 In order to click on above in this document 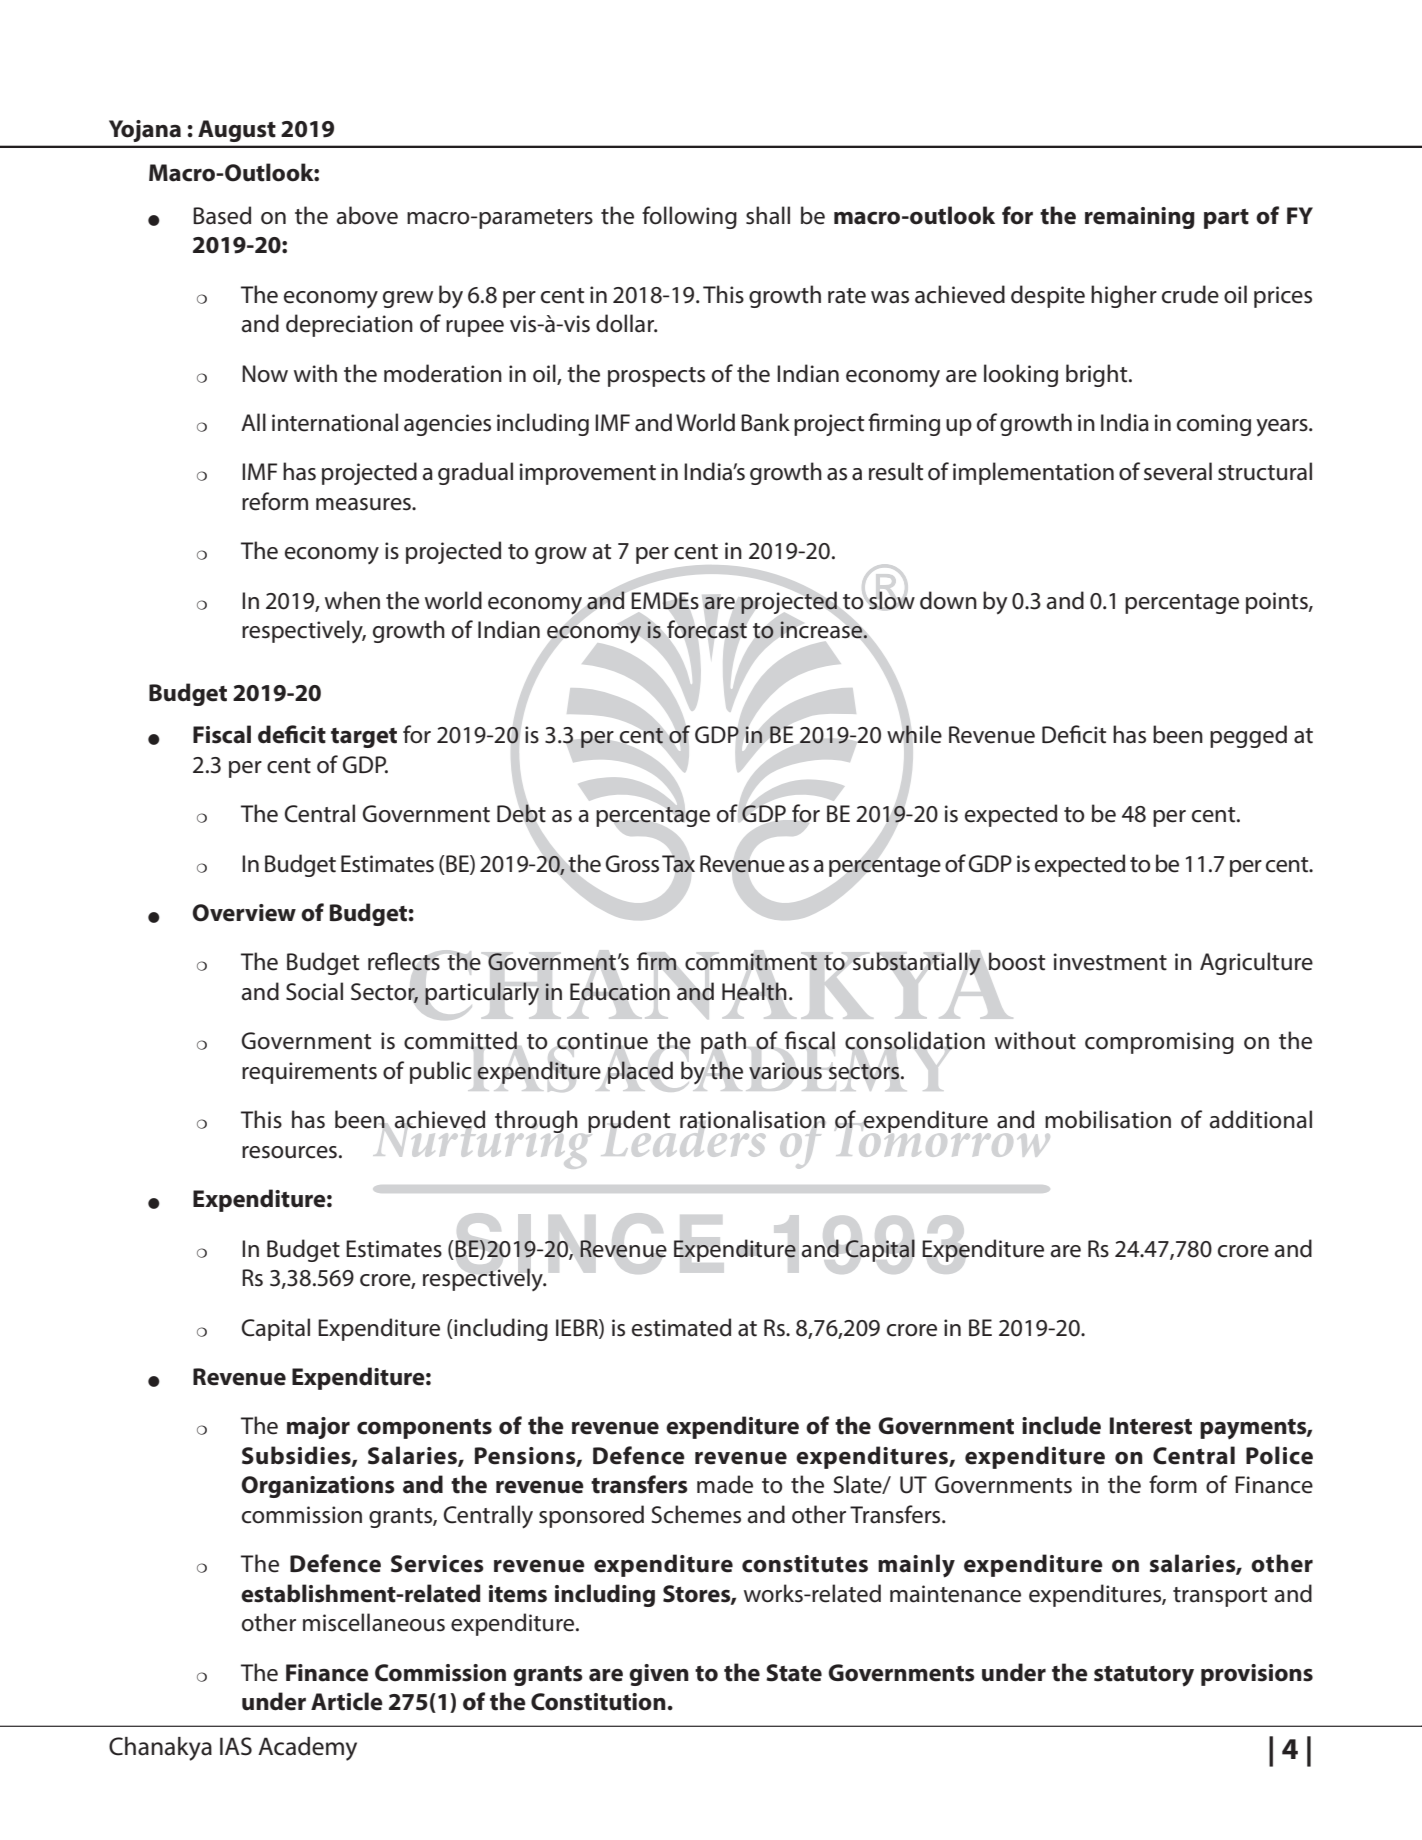, I will do `click(367, 215)`.
